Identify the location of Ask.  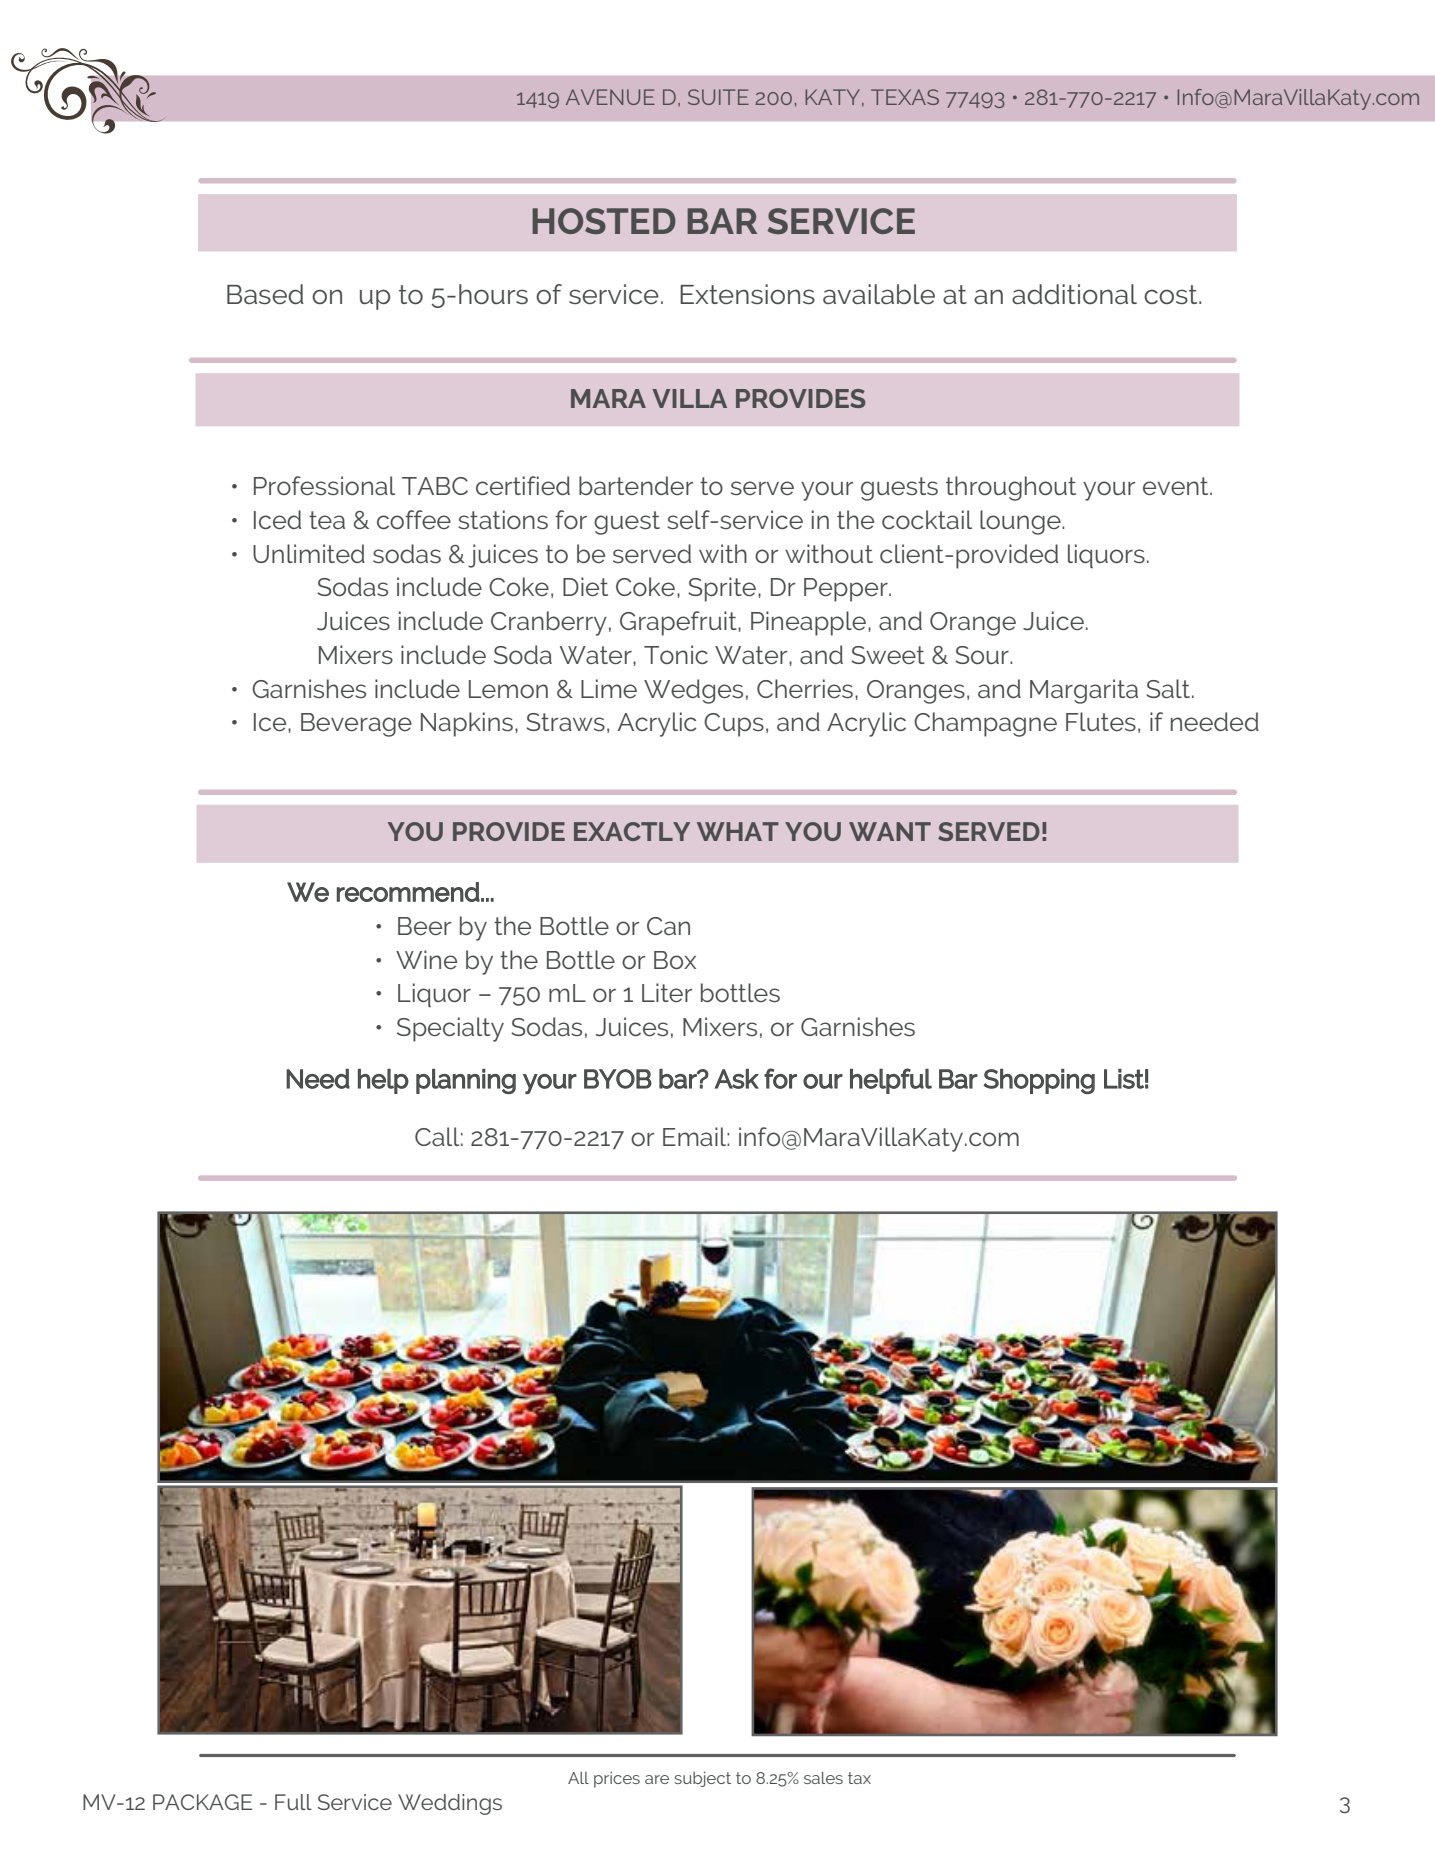
(737, 1079).
